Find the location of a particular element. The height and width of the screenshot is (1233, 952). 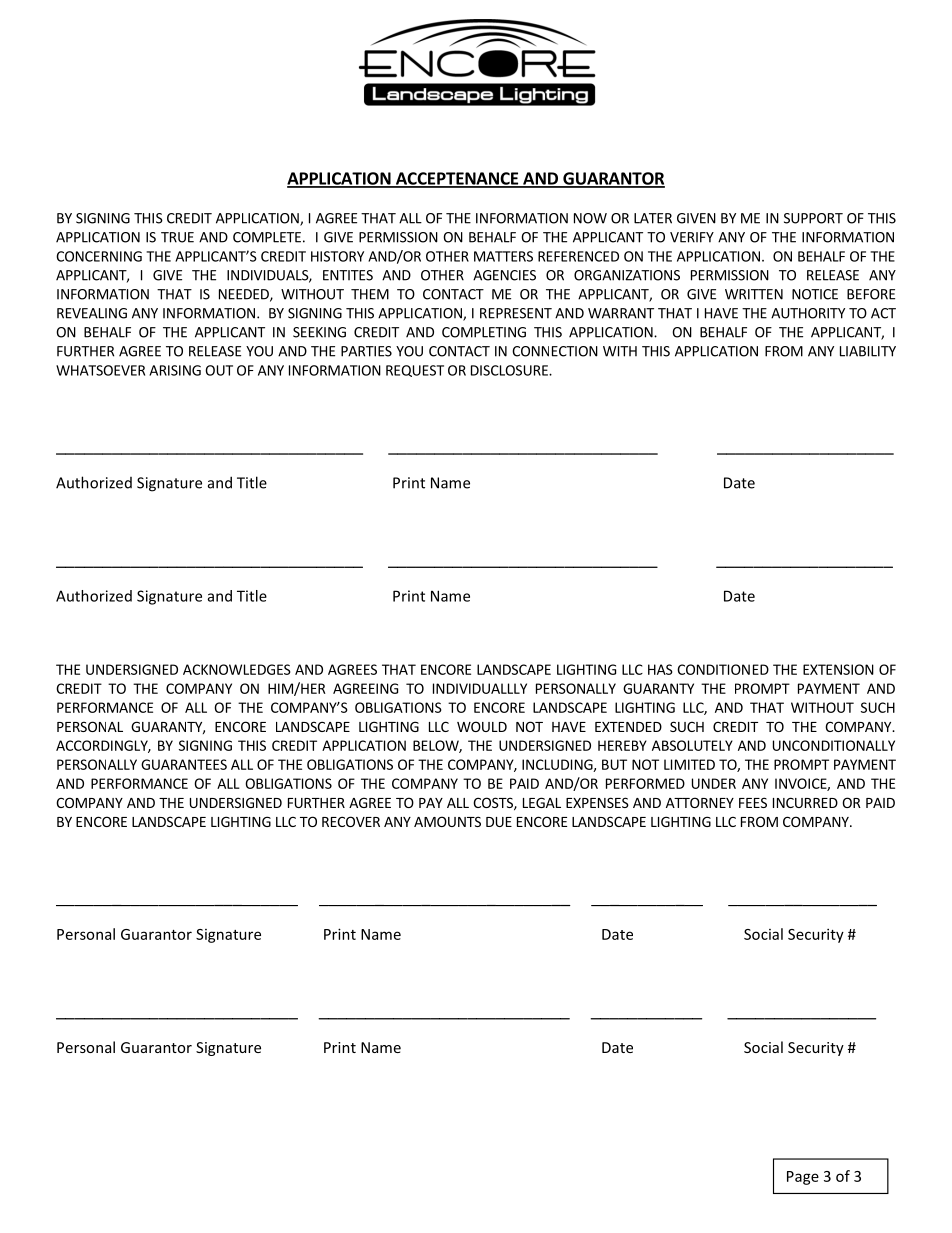

SUPPORT is located at coordinates (813, 218).
